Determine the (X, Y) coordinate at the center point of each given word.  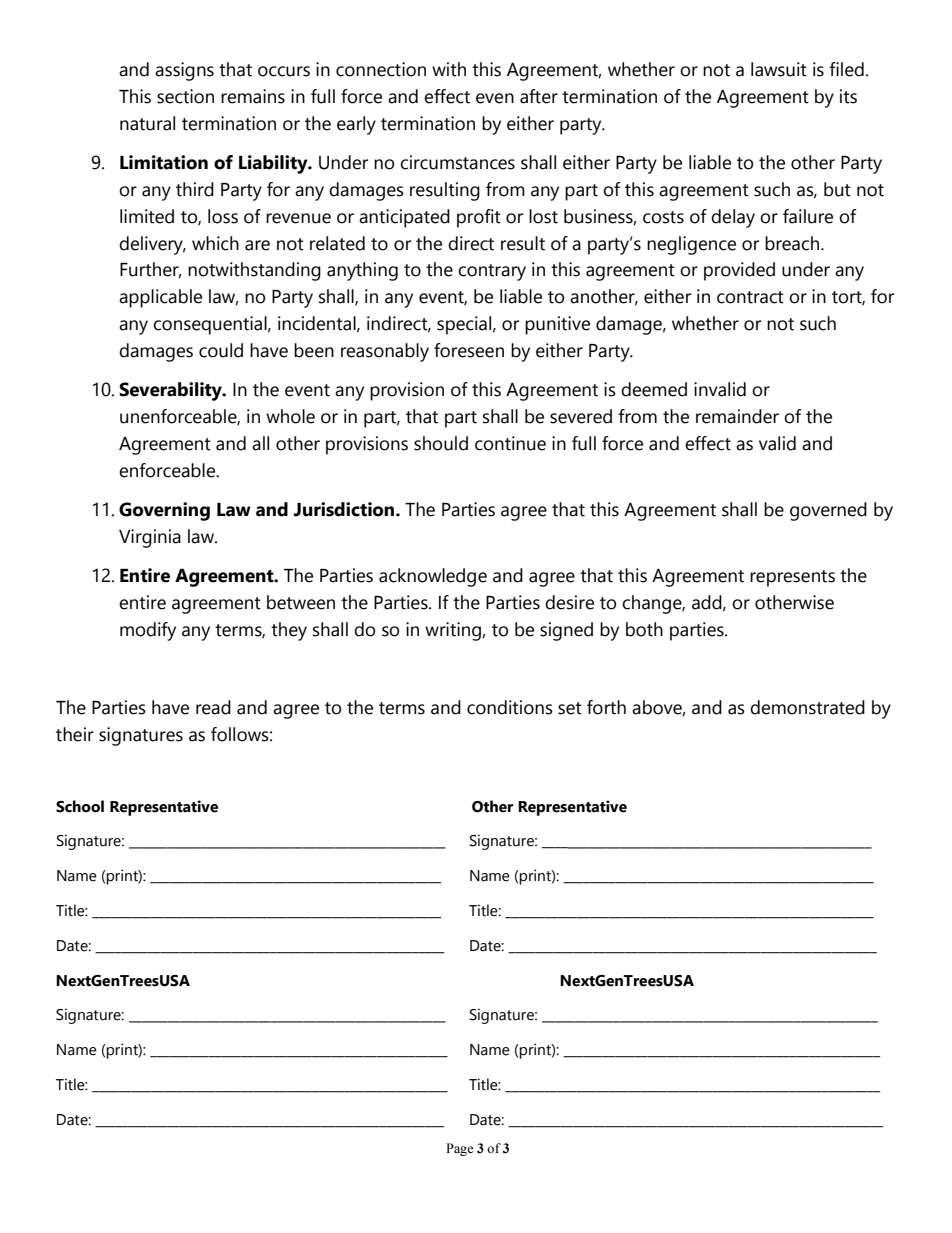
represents (792, 578)
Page (460, 1149)
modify (148, 631)
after (539, 96)
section (185, 96)
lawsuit (779, 69)
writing (454, 631)
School (80, 806)
